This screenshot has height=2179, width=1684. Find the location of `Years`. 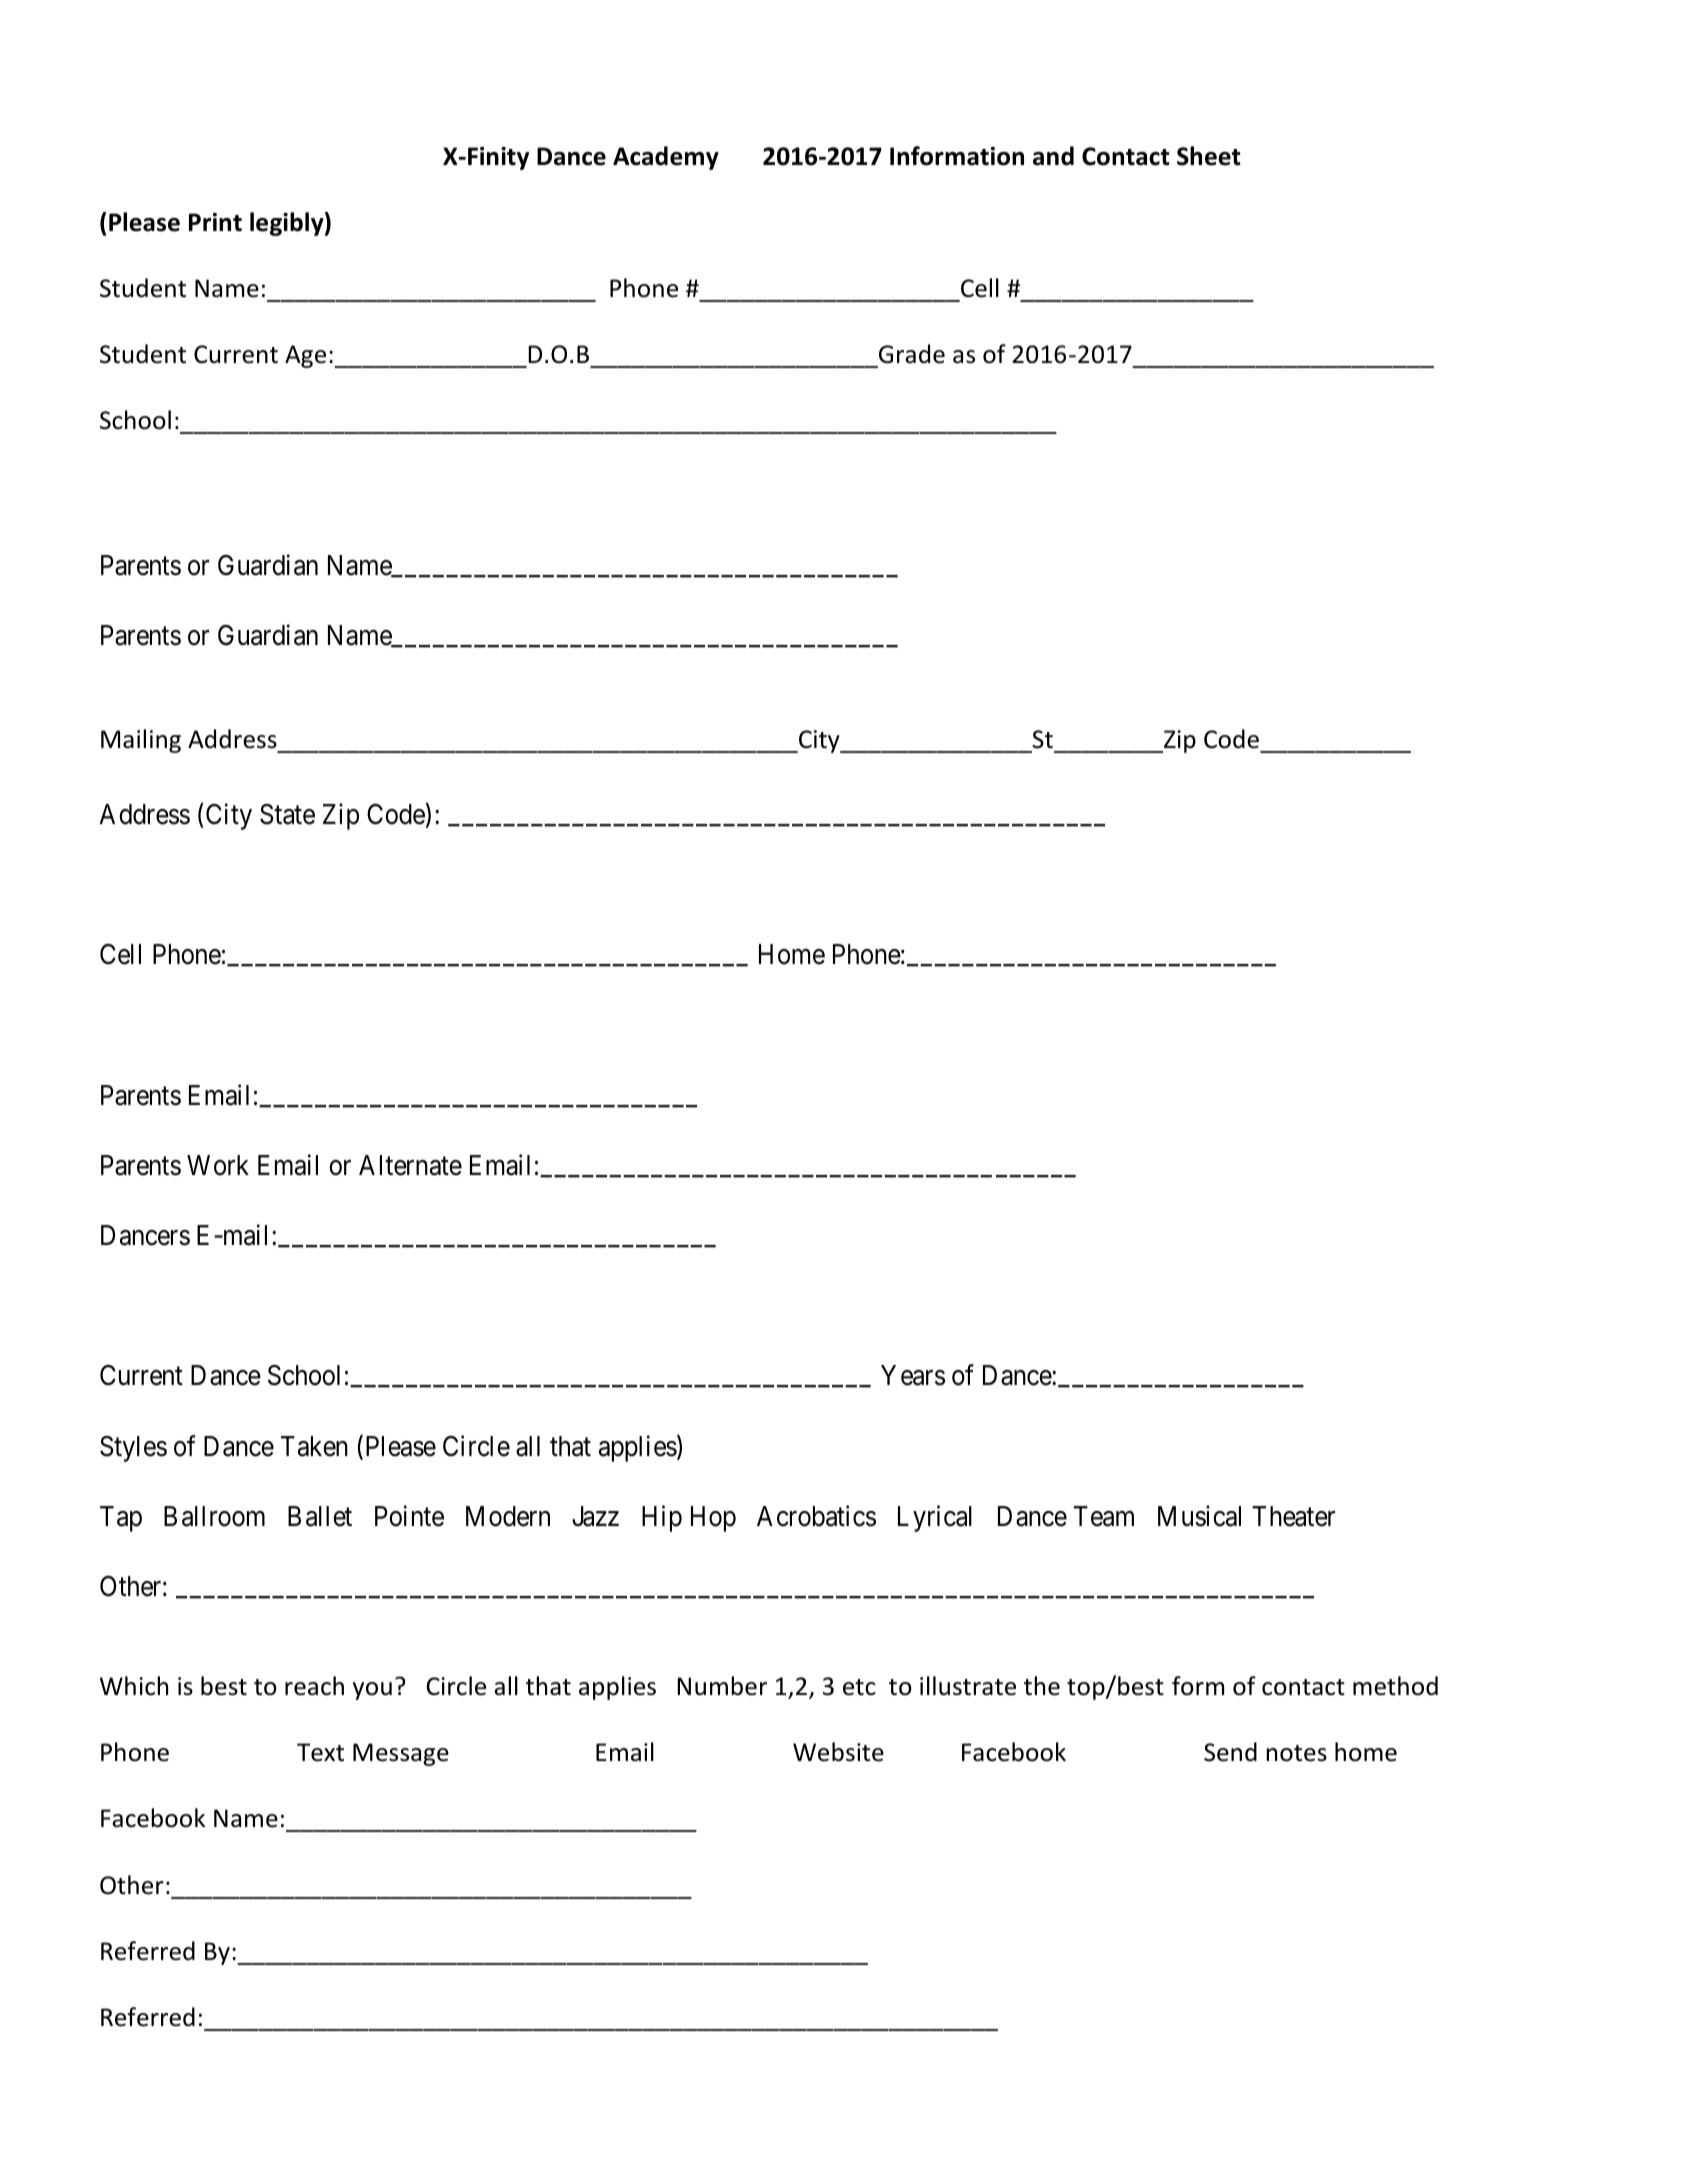

Years is located at coordinates (913, 1375).
